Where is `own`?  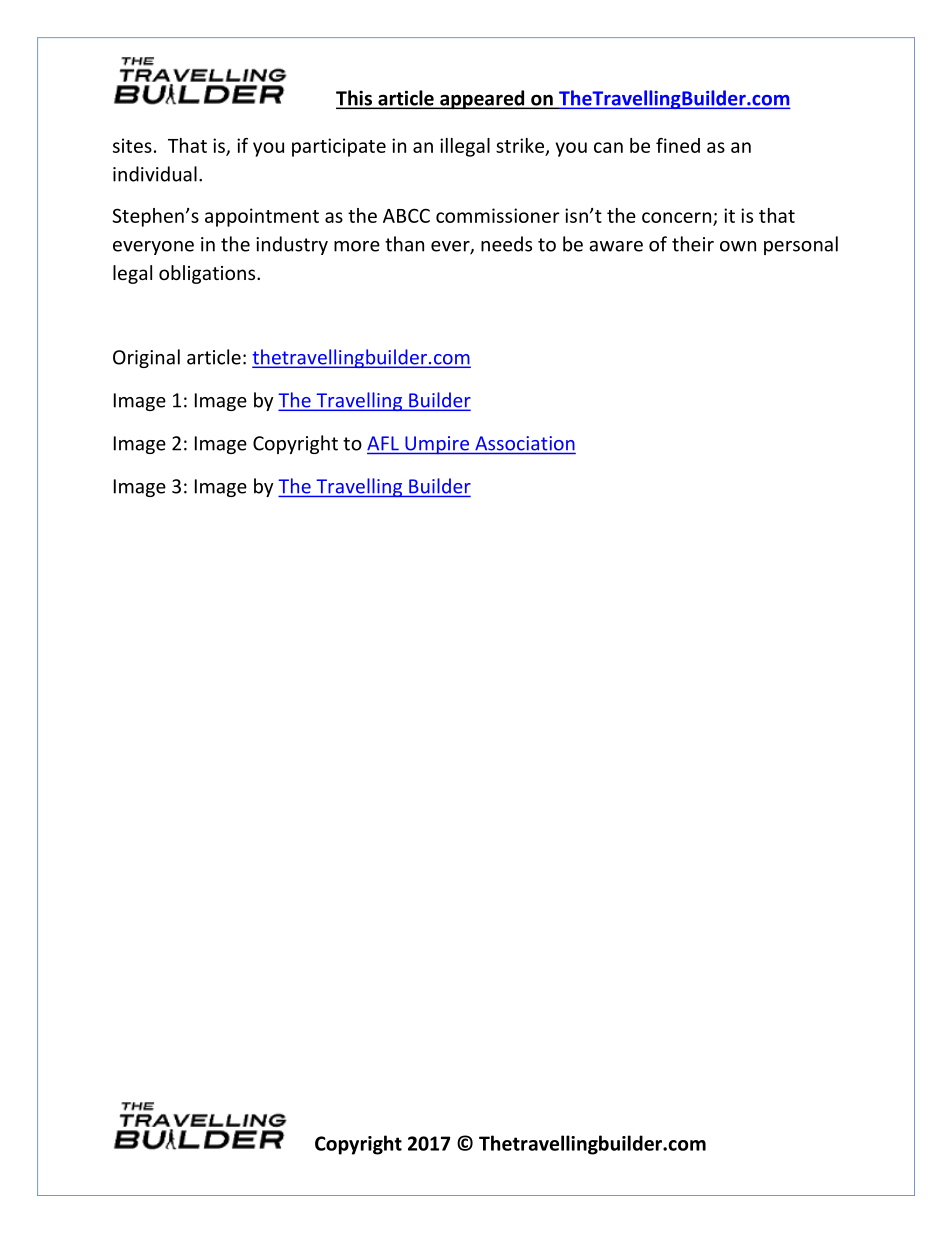 own is located at coordinates (738, 246).
